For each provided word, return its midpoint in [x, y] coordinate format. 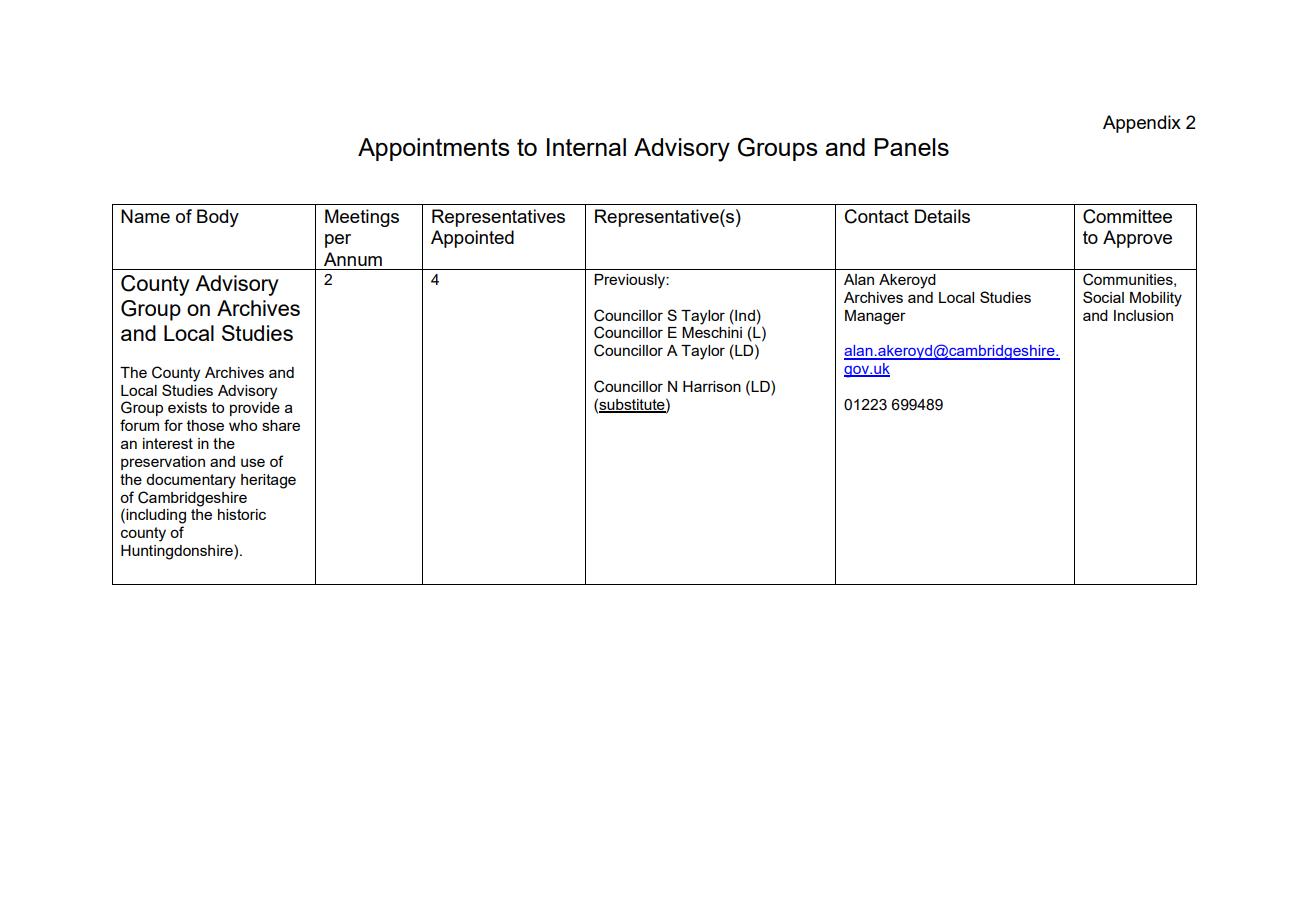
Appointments [433, 149]
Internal [586, 147]
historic [242, 514]
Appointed [472, 239]
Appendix [1142, 124]
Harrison [712, 386]
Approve [1137, 239]
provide [255, 409]
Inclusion [1143, 315]
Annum [353, 259]
